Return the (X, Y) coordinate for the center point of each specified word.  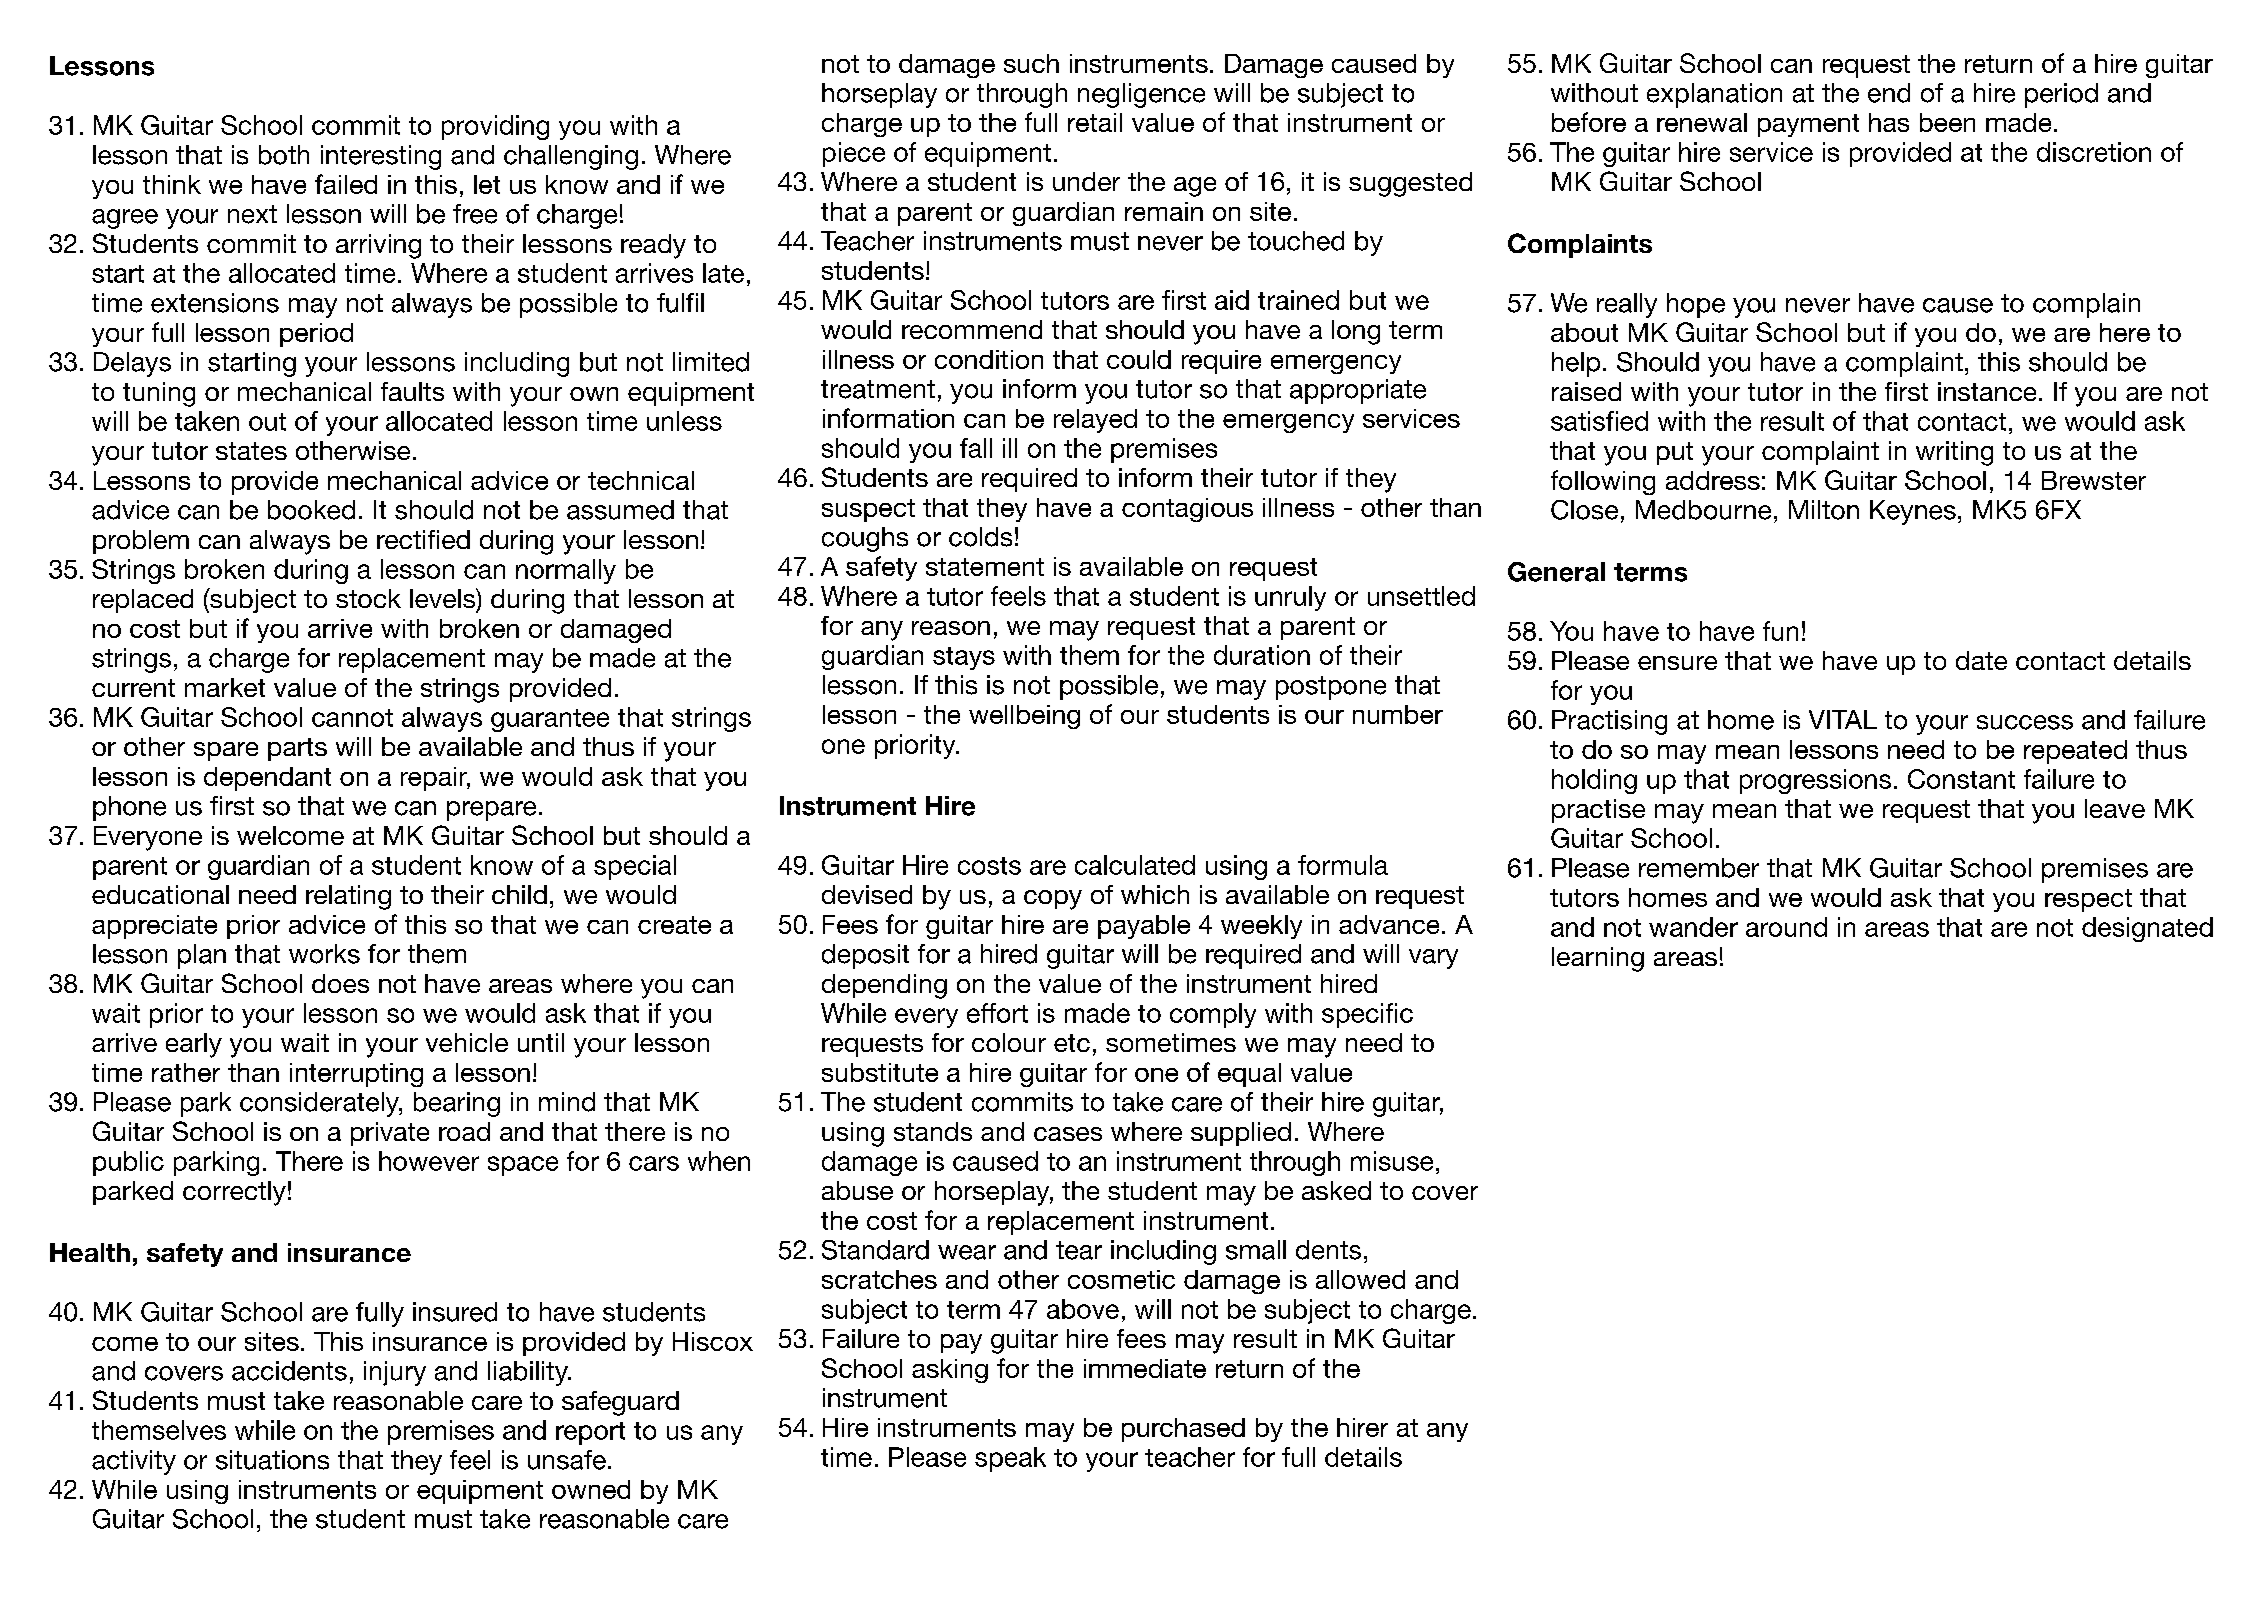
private (390, 1134)
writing (1954, 453)
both (284, 155)
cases (1068, 1134)
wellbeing (1024, 717)
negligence (1141, 95)
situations (272, 1460)
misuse (1392, 1161)
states (251, 451)
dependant (267, 779)
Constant (1961, 779)
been (1947, 122)
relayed (1095, 421)
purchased (1183, 1430)
